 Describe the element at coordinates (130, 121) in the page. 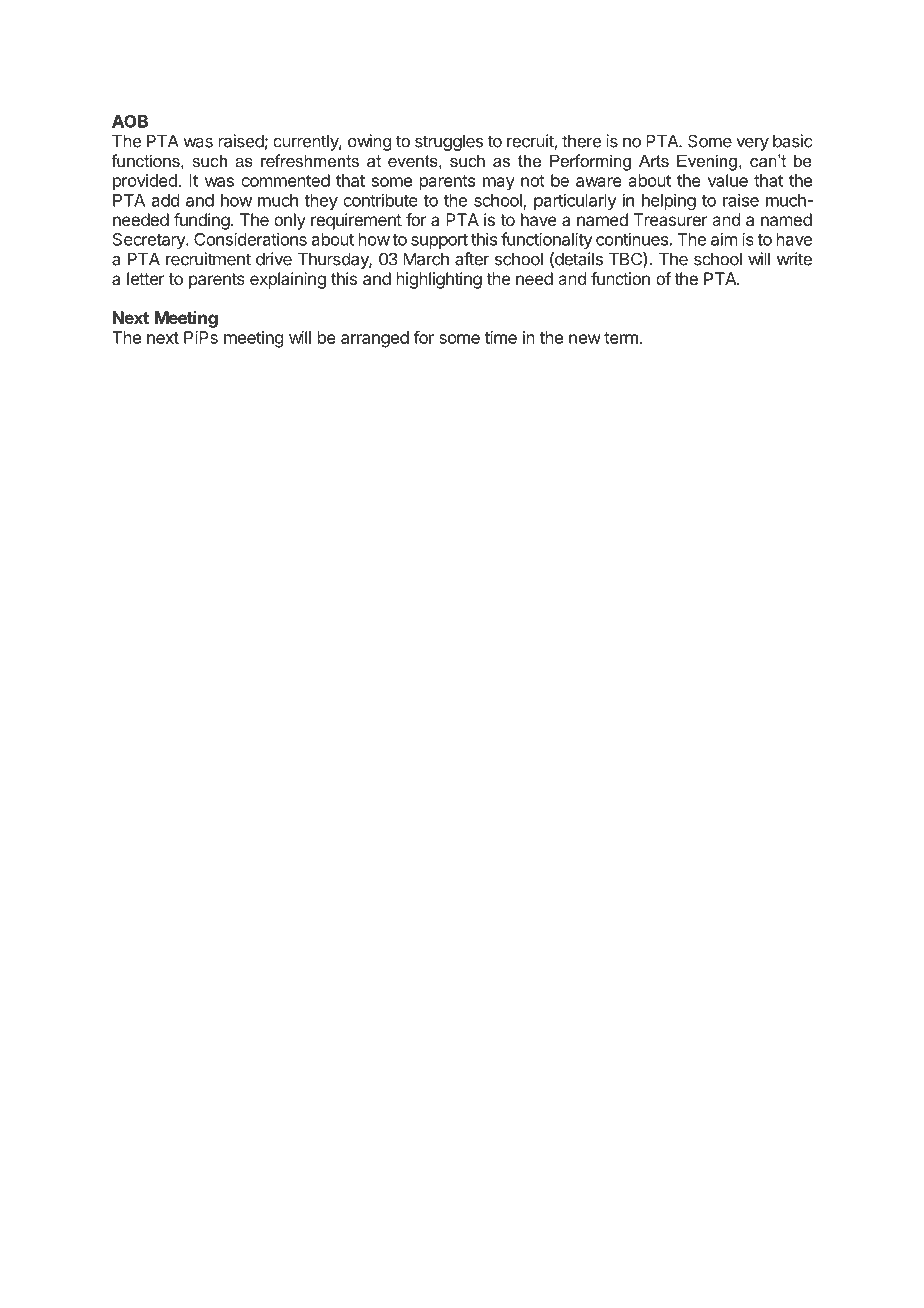

I see `AOB` at that location.
